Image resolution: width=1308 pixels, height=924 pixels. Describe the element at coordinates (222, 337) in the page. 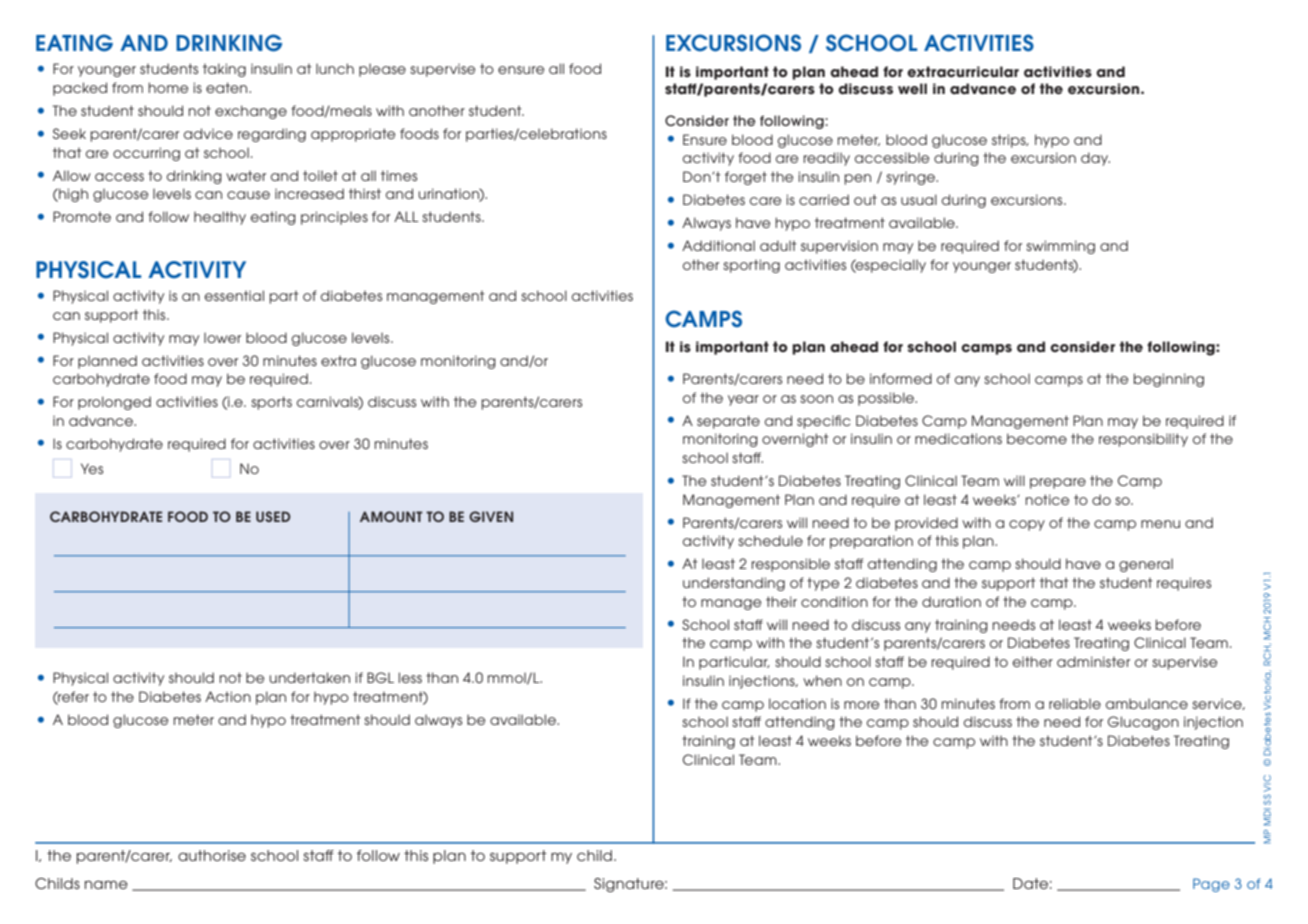

I see `lower` at that location.
